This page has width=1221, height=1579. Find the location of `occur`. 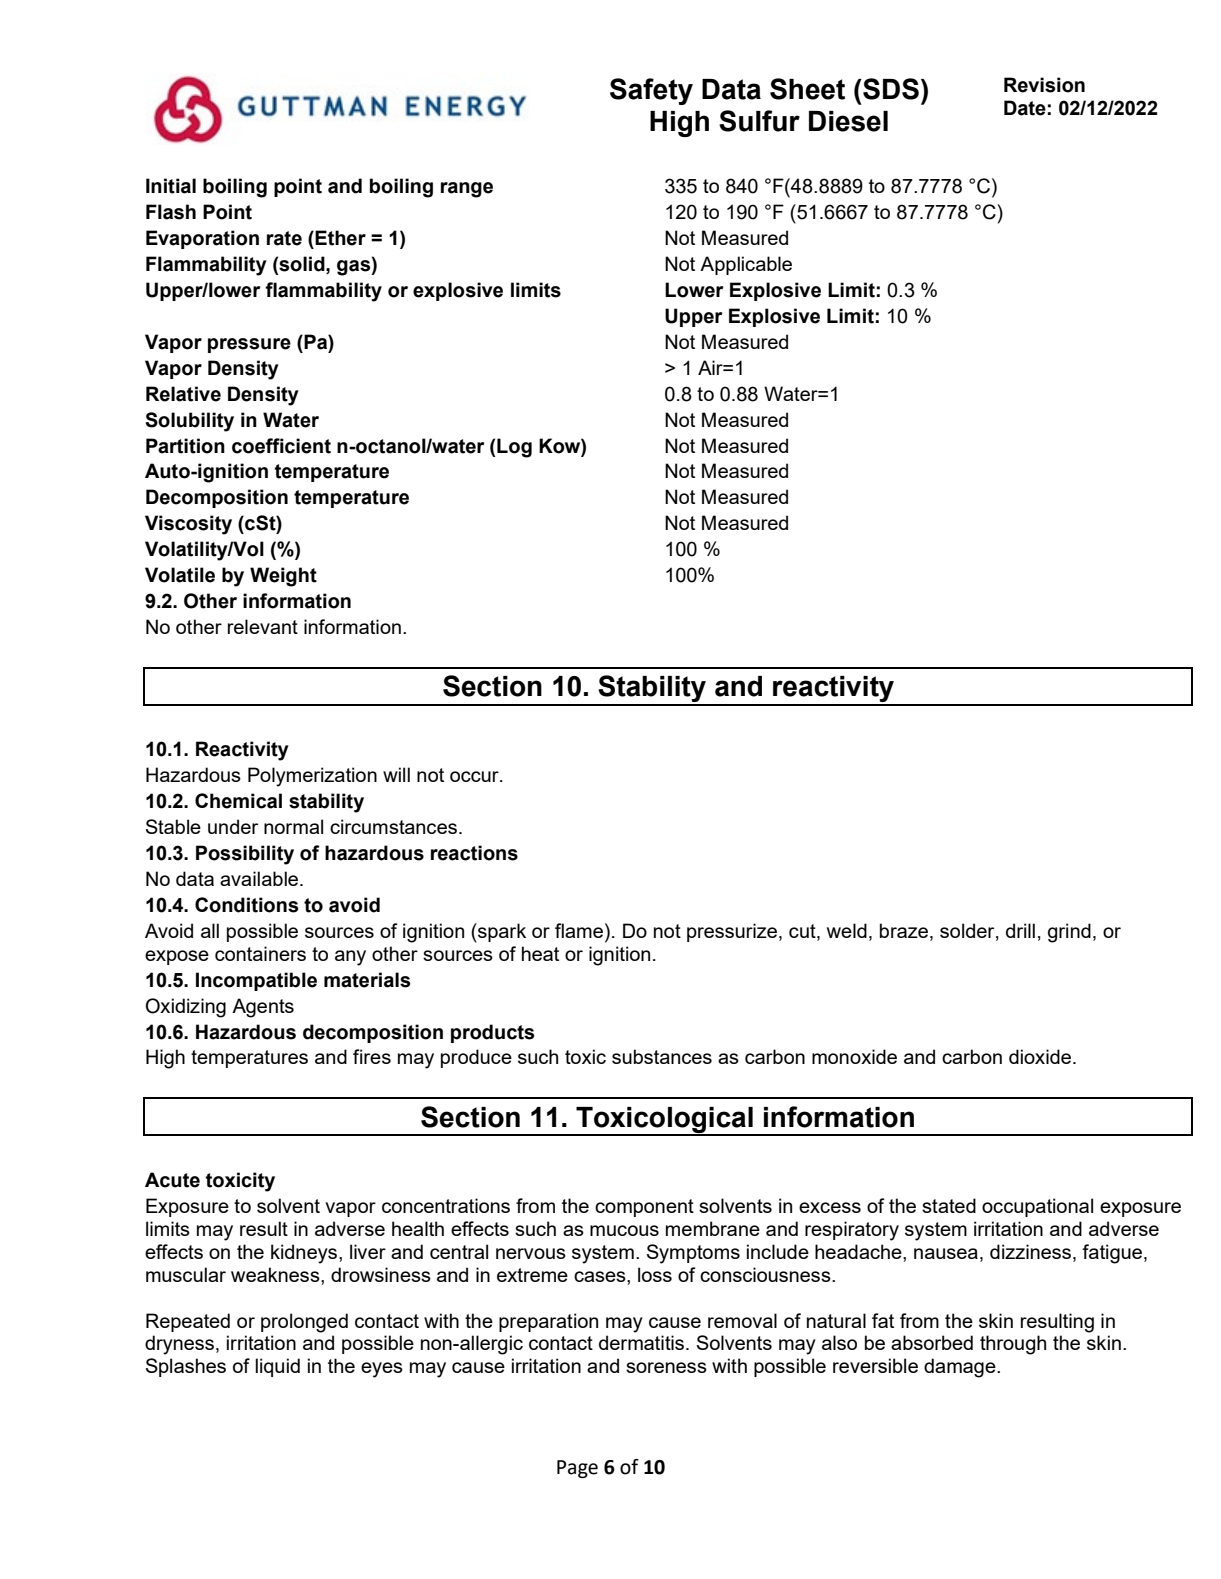

occur is located at coordinates (475, 776).
